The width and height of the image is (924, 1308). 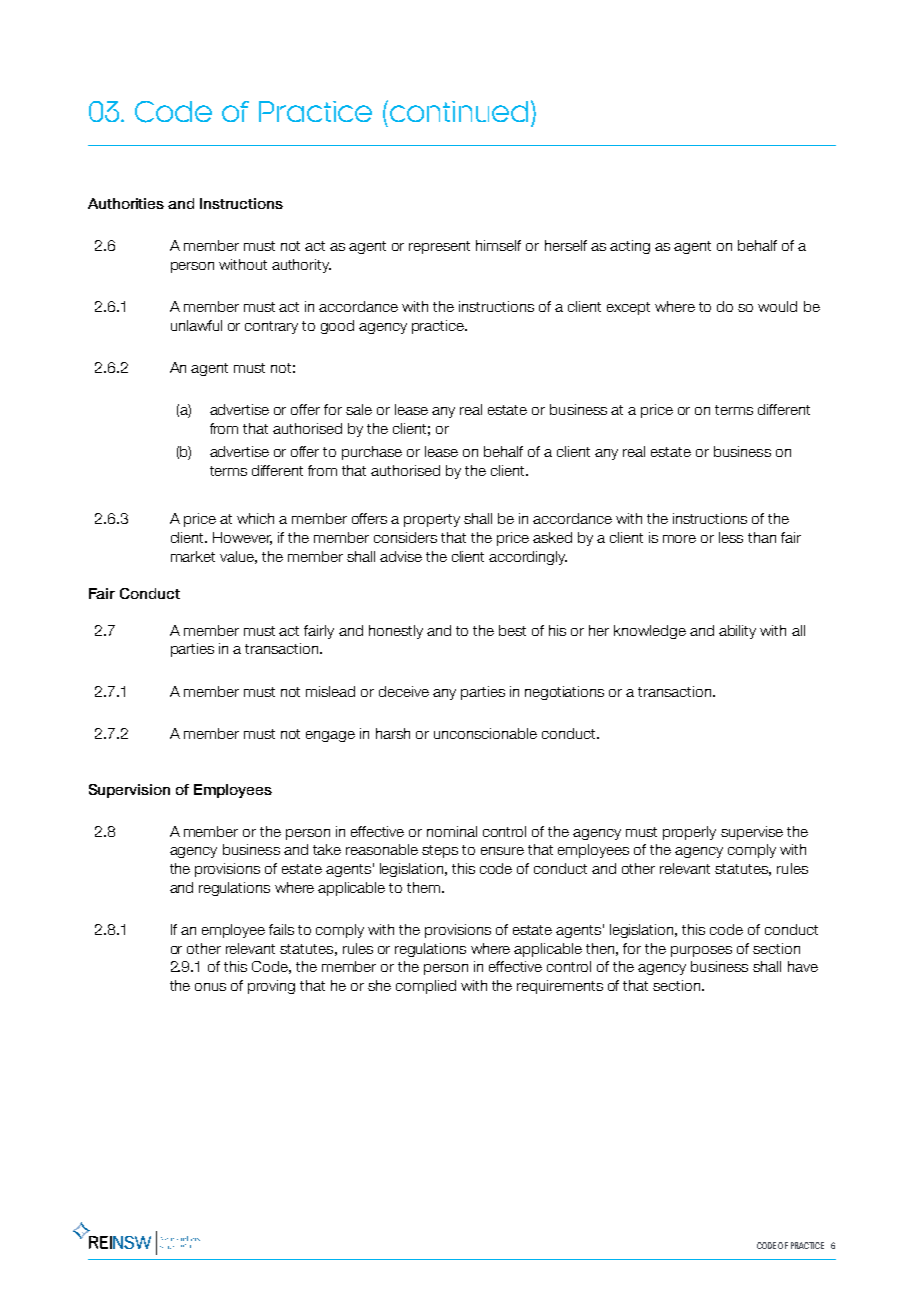 What do you see at coordinates (630, 247) in the image?
I see `acting` at bounding box center [630, 247].
